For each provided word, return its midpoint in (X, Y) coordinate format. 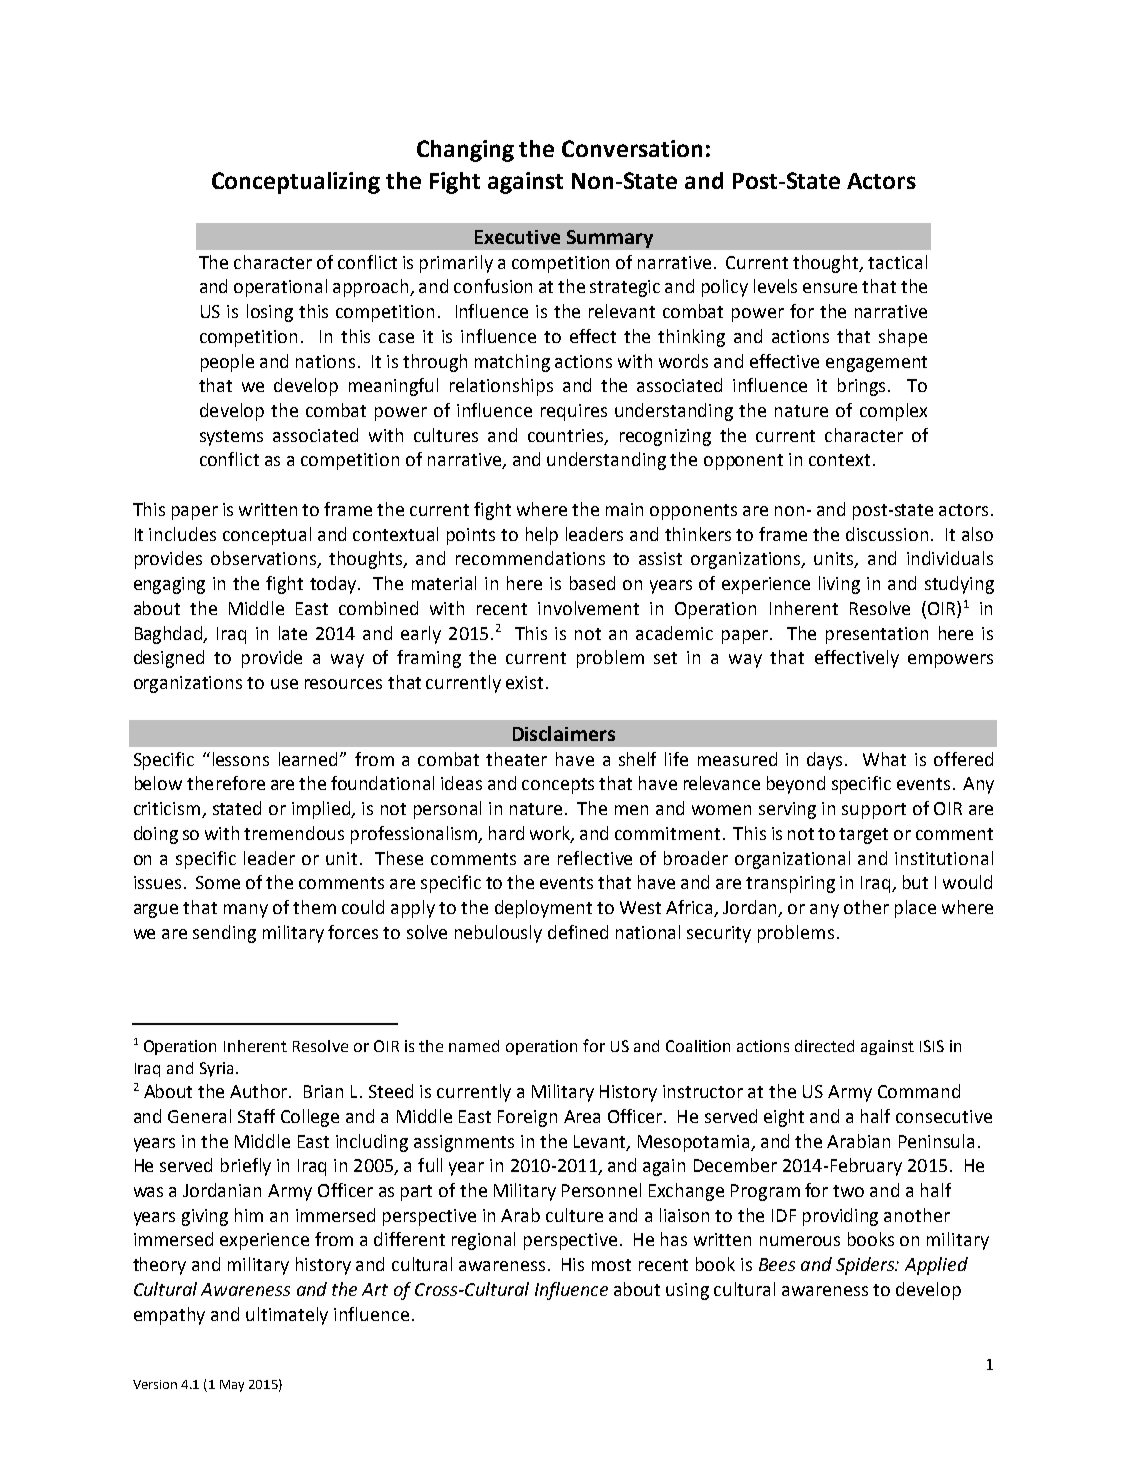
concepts (558, 786)
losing (270, 313)
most (611, 1265)
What (884, 759)
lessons (241, 759)
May (232, 1386)
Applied (936, 1266)
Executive (517, 237)
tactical (897, 262)
